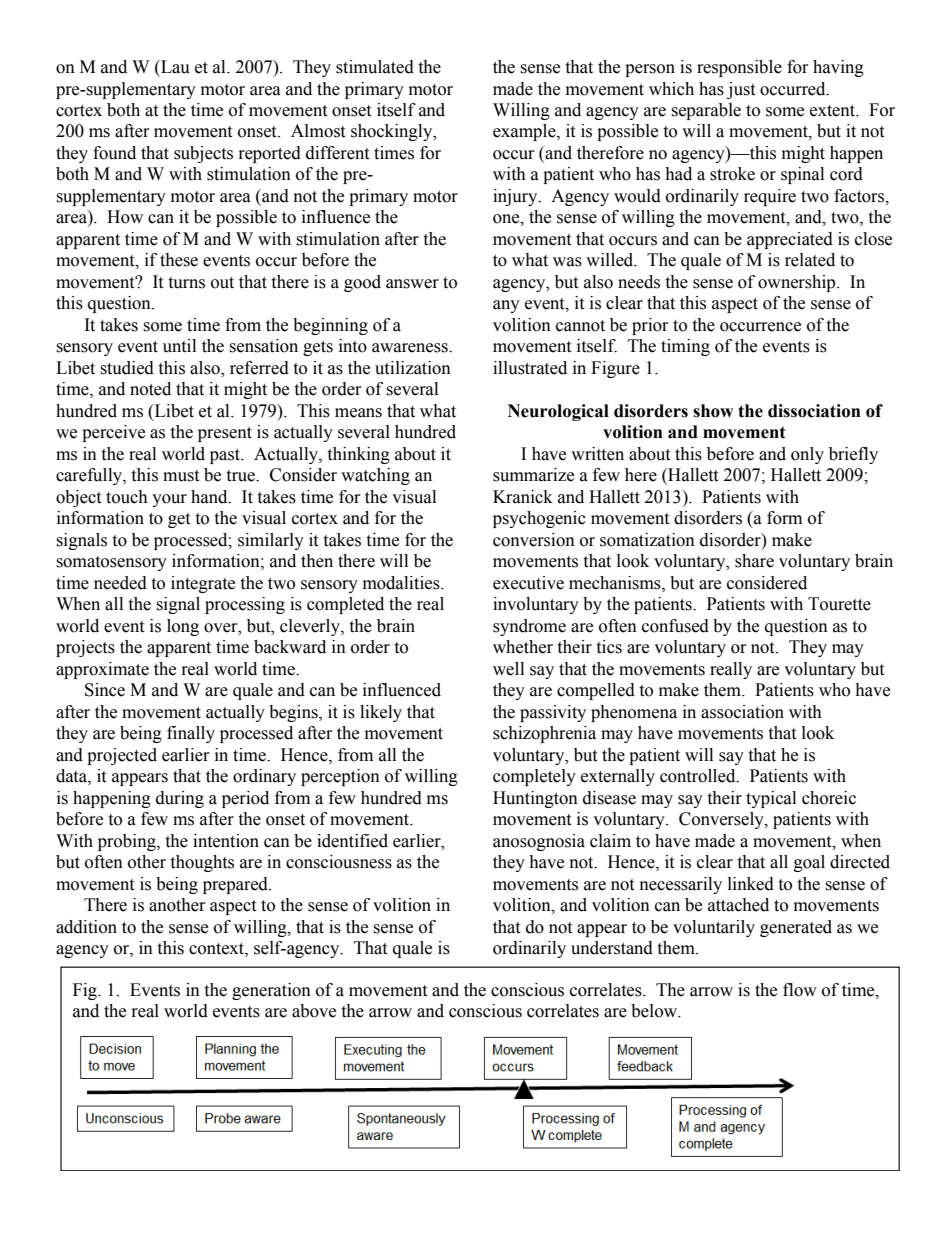  Describe the element at coordinates (174, 67) in the screenshot. I see `Lau` at that location.
